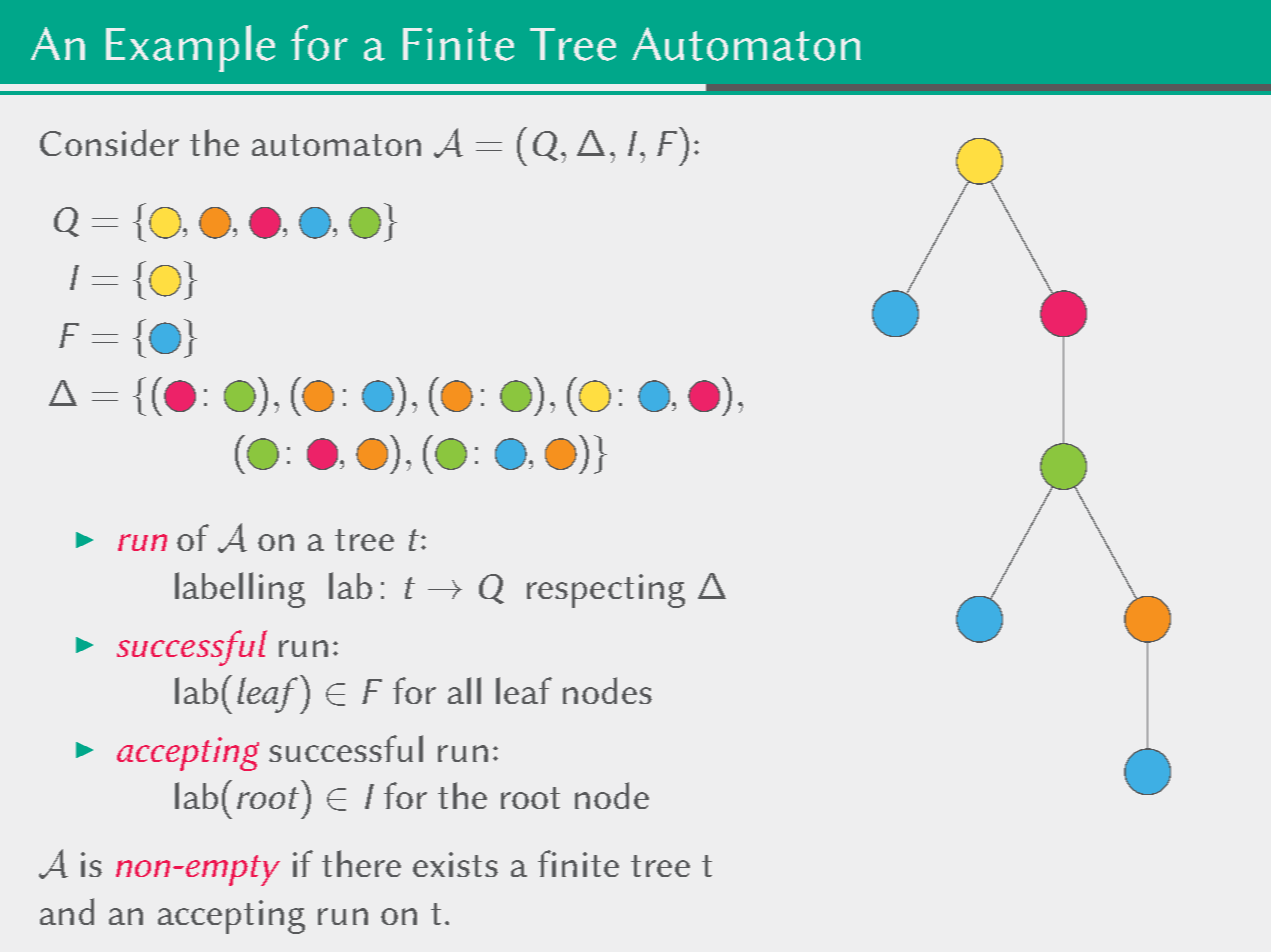 The width and height of the image is (1271, 952). I want to click on there, so click(361, 863).
